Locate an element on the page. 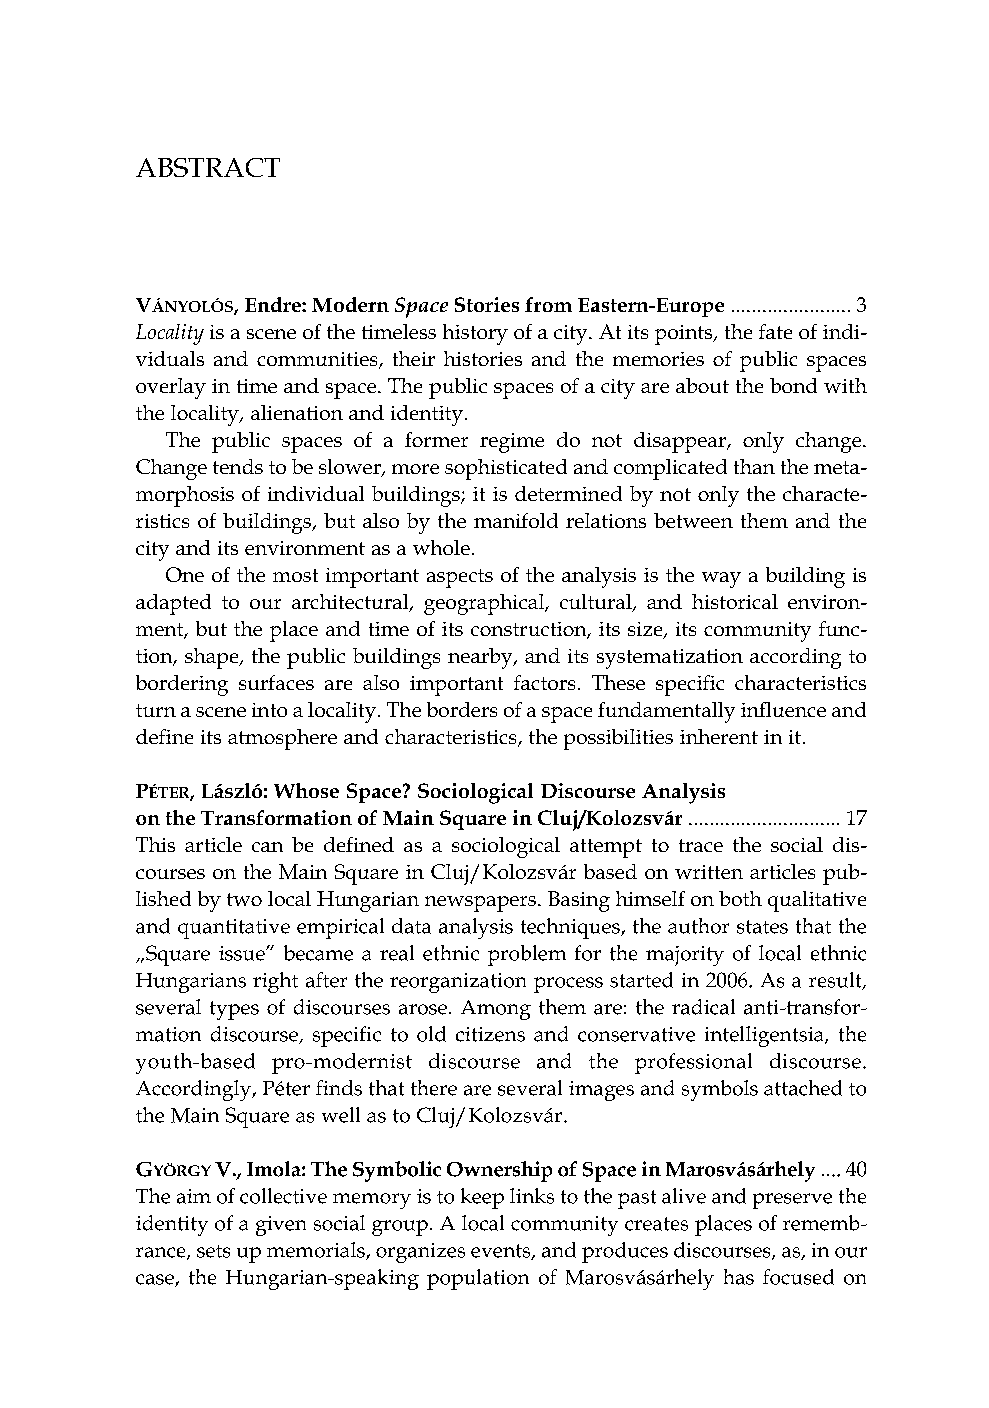  fate is located at coordinates (775, 331).
